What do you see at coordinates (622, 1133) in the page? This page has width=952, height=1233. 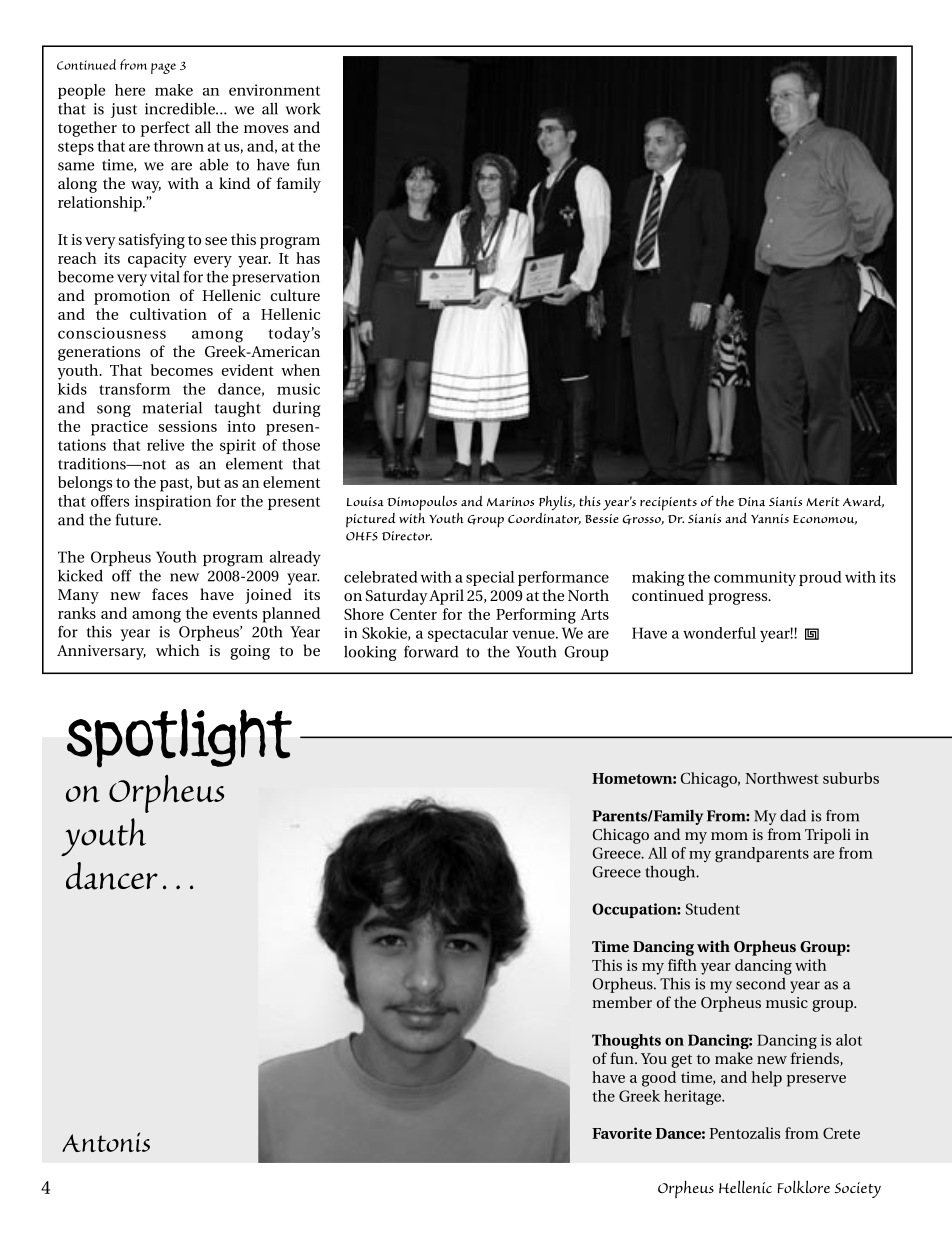 I see `Favorite` at bounding box center [622, 1133].
